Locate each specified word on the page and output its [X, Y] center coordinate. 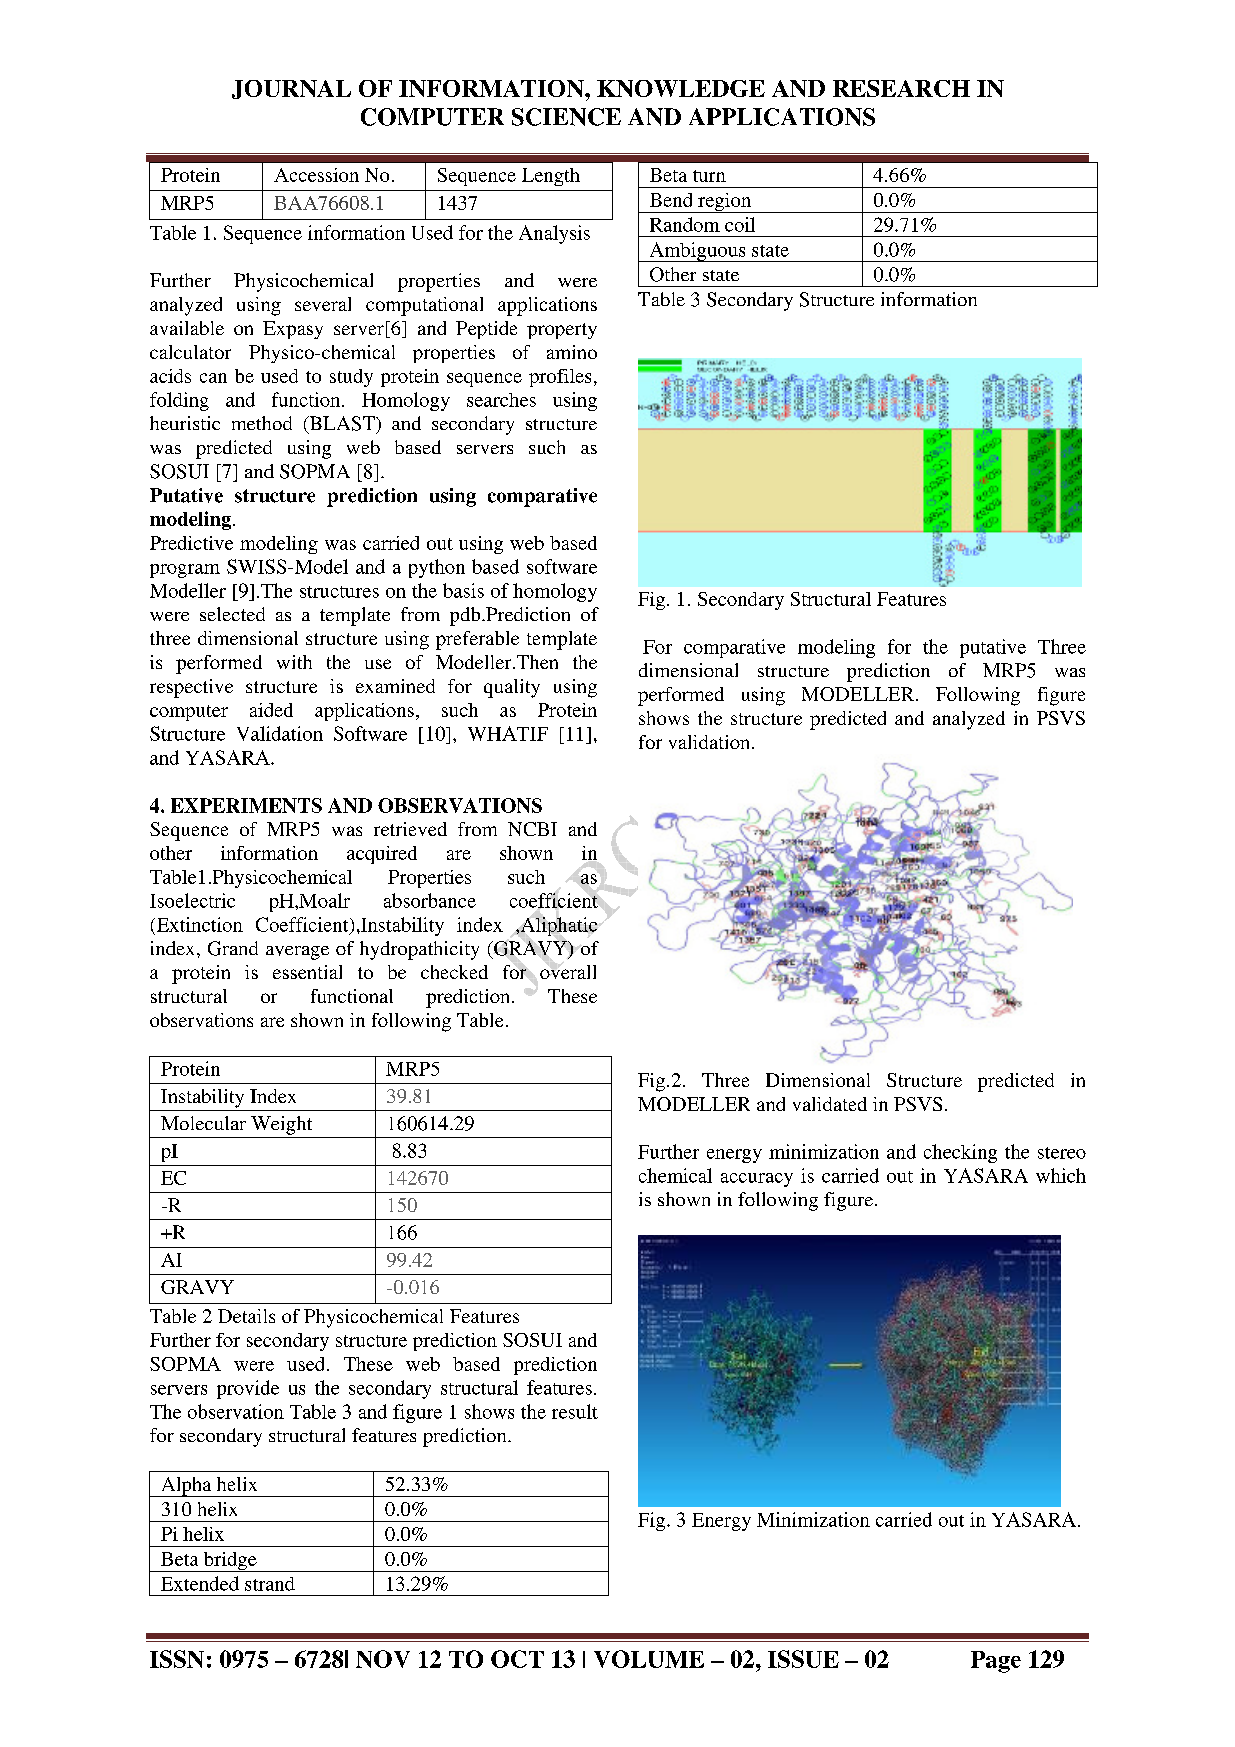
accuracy [757, 1180]
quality [512, 688]
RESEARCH [901, 88]
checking [960, 1153]
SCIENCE [566, 117]
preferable [477, 640]
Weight [281, 1125]
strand [270, 1584]
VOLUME [649, 1659]
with [294, 662]
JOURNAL [291, 89]
